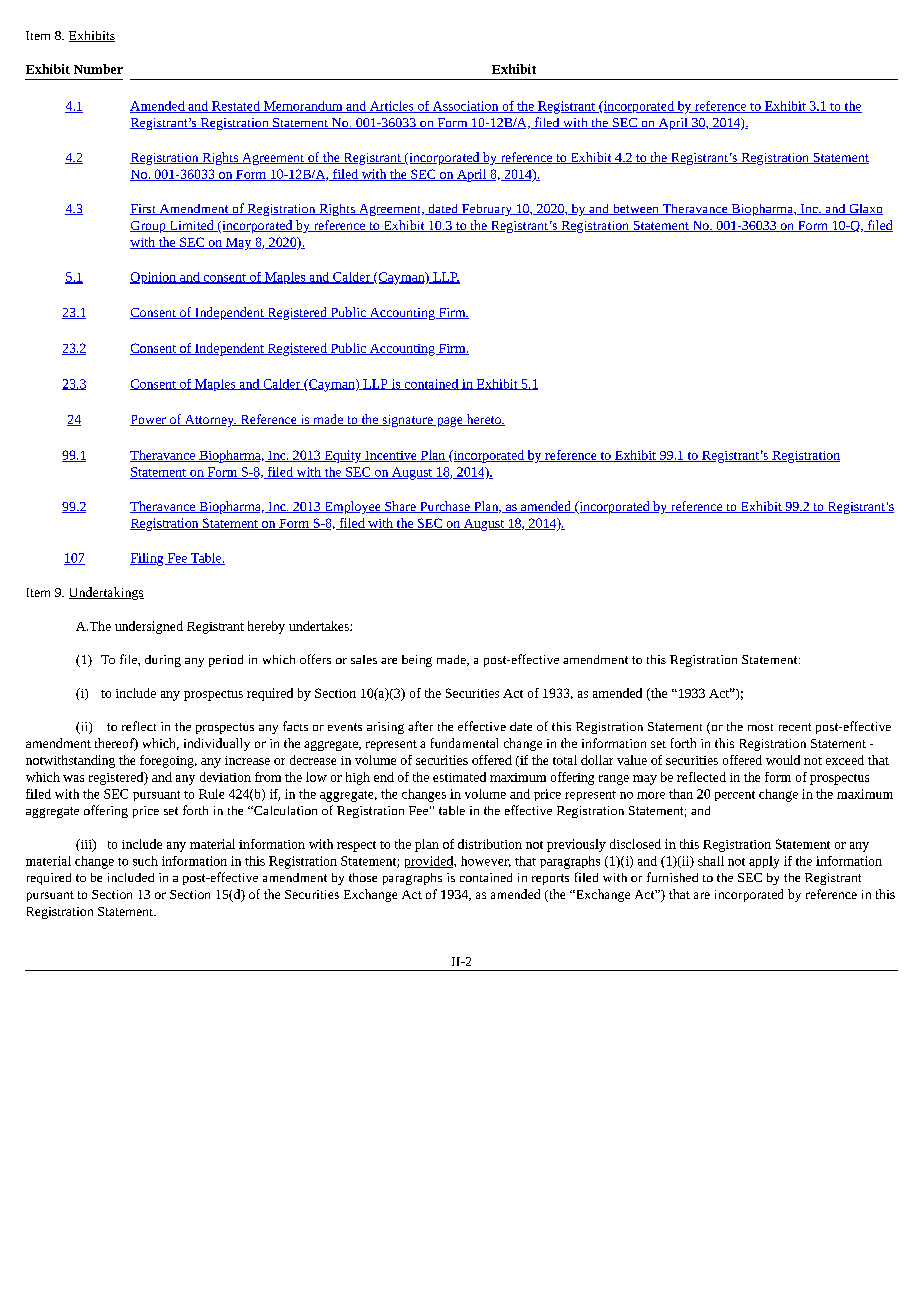  Describe the element at coordinates (445, 507) in the screenshot. I see `Purchase` at that location.
